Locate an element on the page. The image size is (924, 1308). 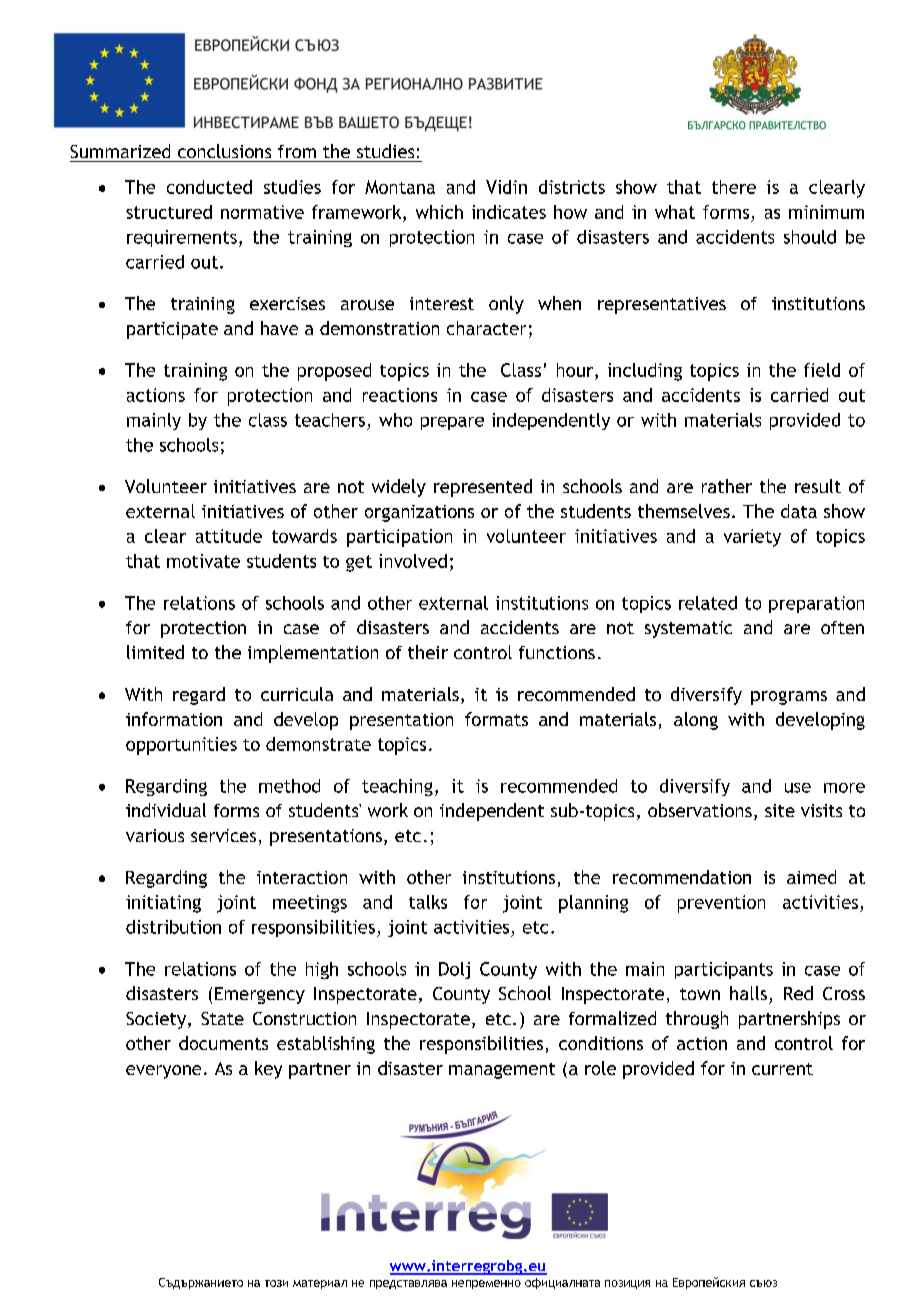
conducted is located at coordinates (209, 187).
